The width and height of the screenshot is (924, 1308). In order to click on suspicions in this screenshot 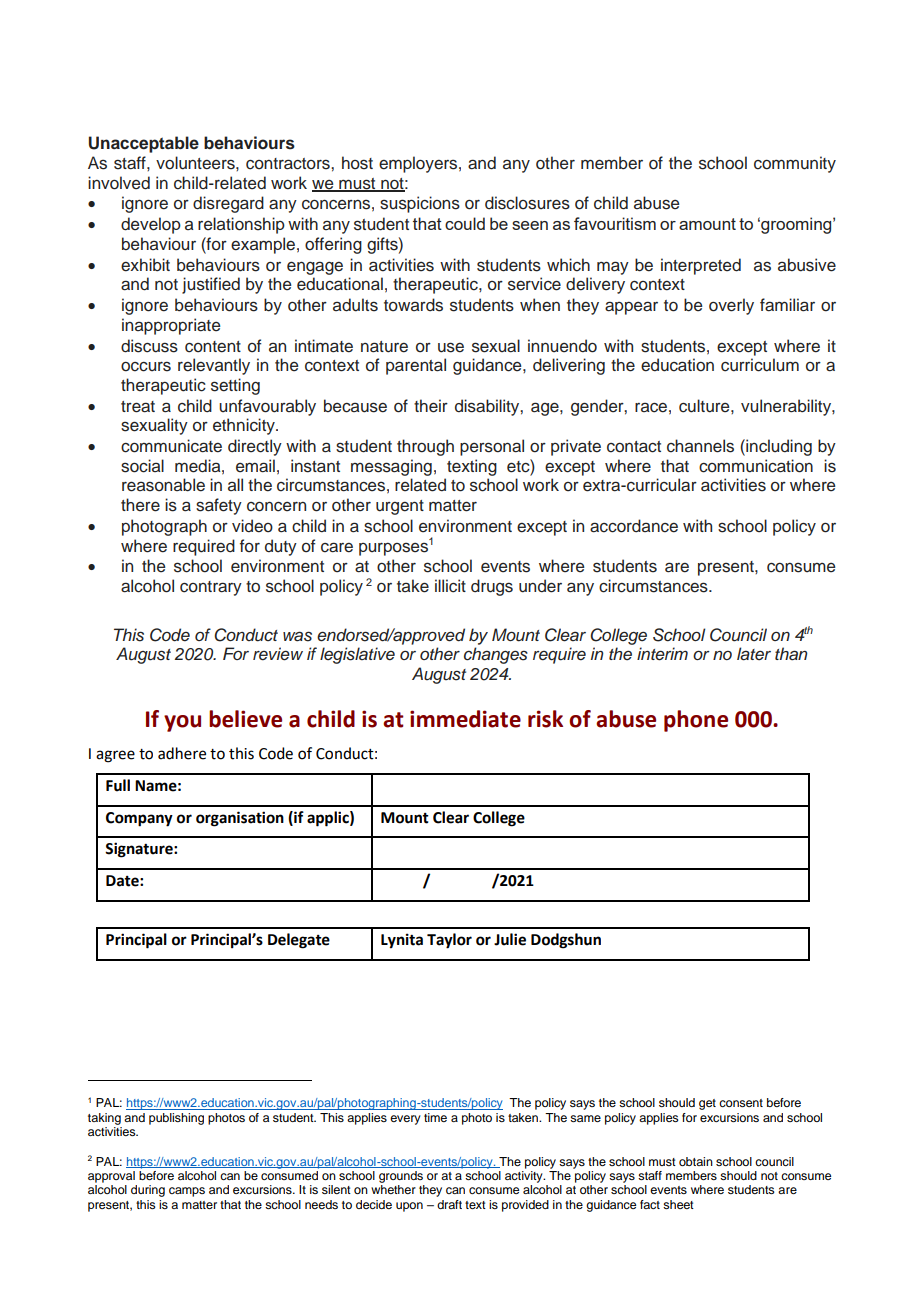, I will do `click(420, 204)`.
